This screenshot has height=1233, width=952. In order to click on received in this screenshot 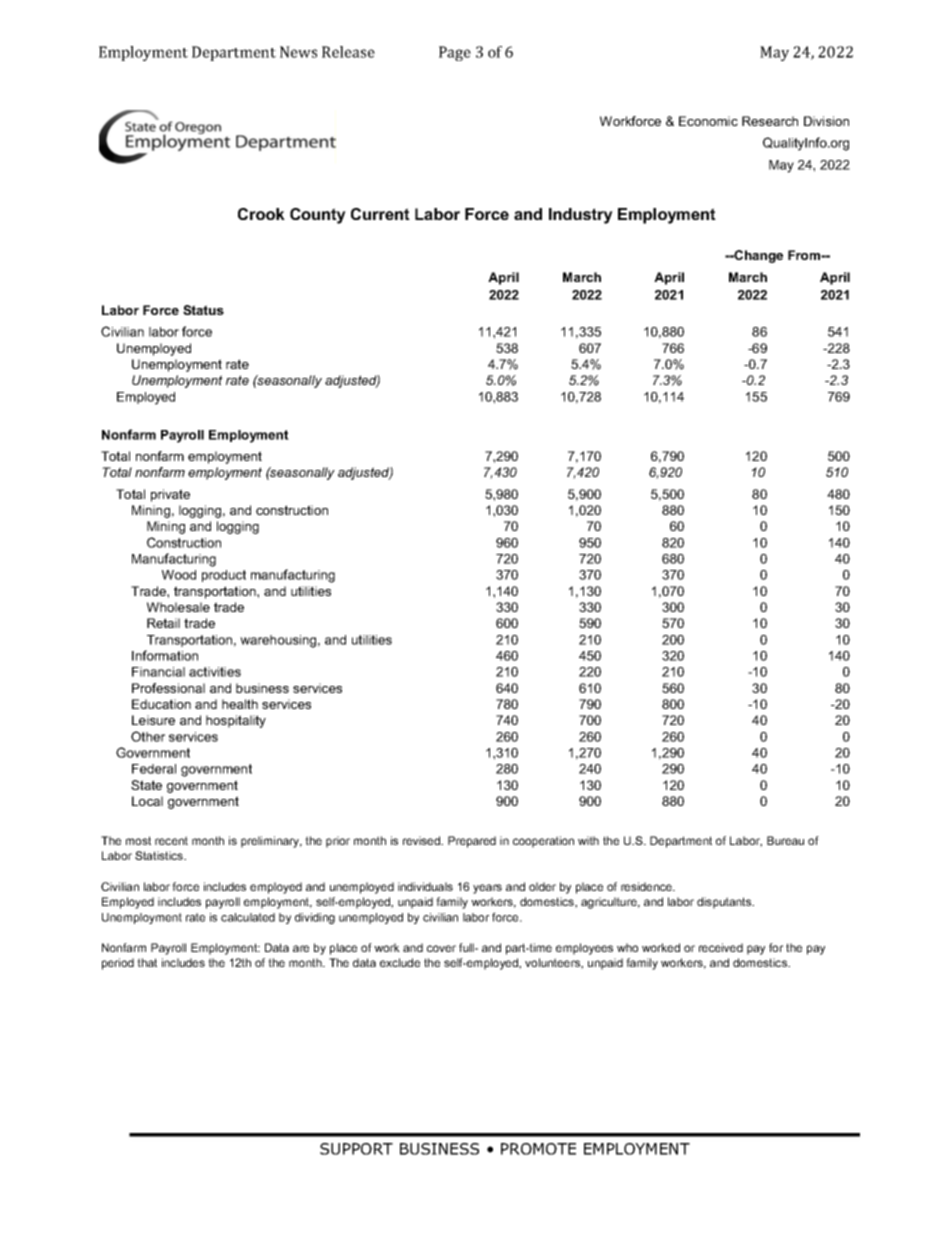, I will do `click(721, 947)`.
